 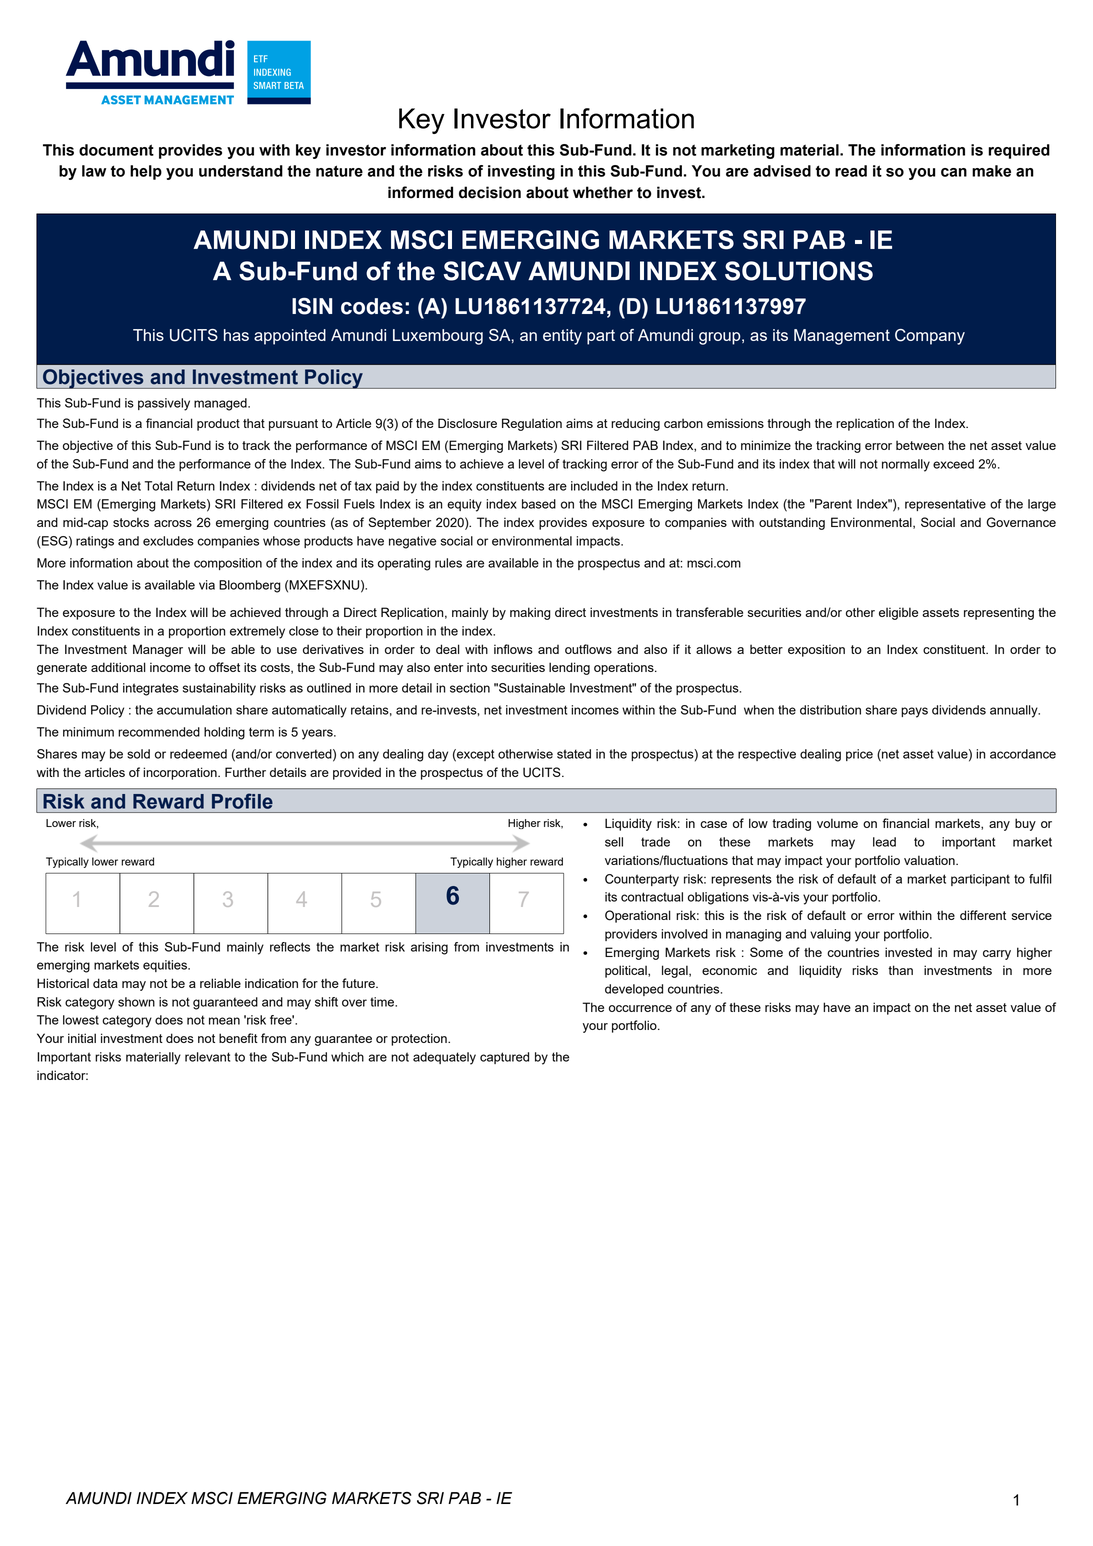 What do you see at coordinates (207, 585) in the screenshot?
I see `via` at bounding box center [207, 585].
